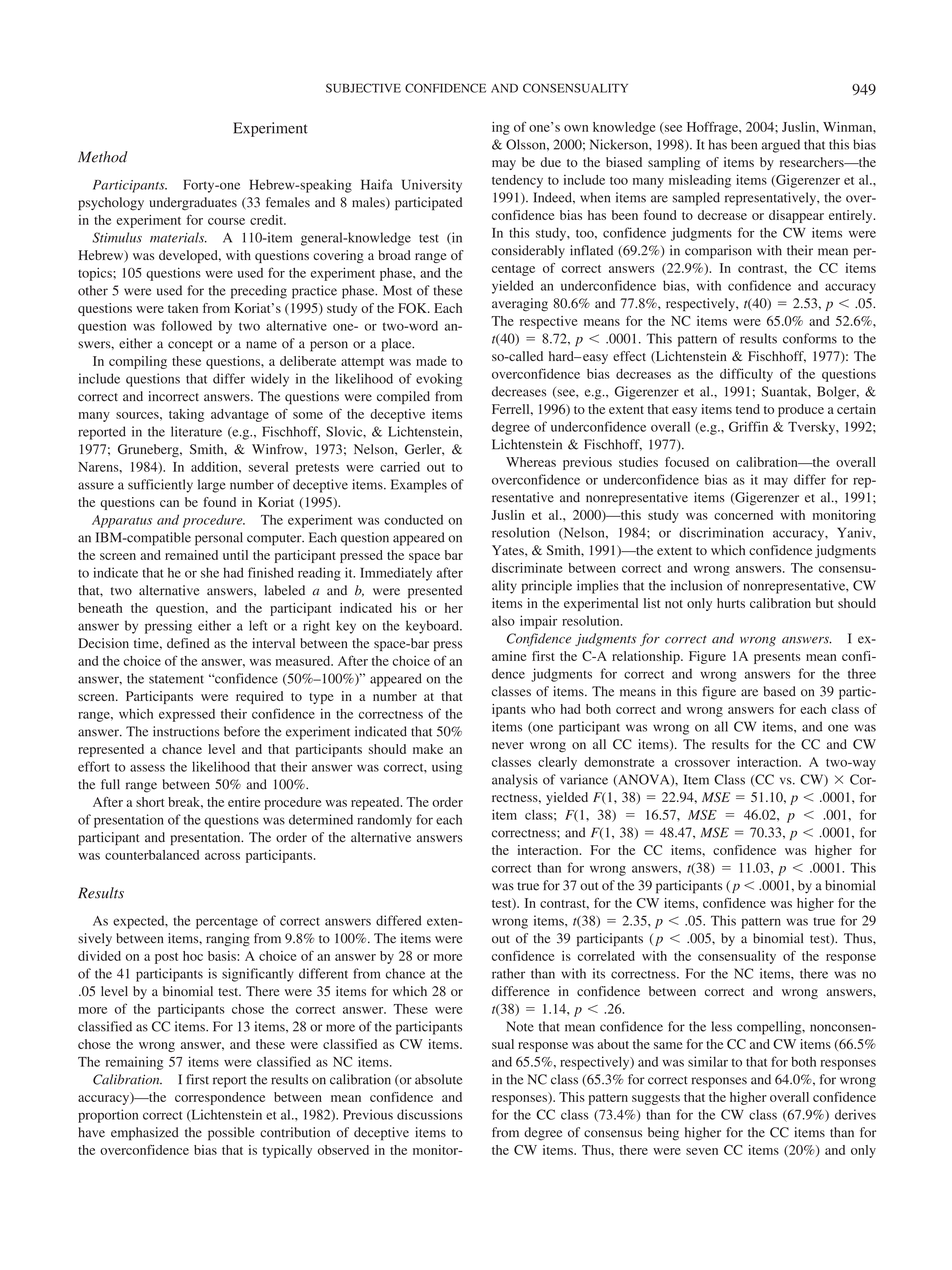 This document has width=952, height=1270. I want to click on Whereas, so click(531, 462).
